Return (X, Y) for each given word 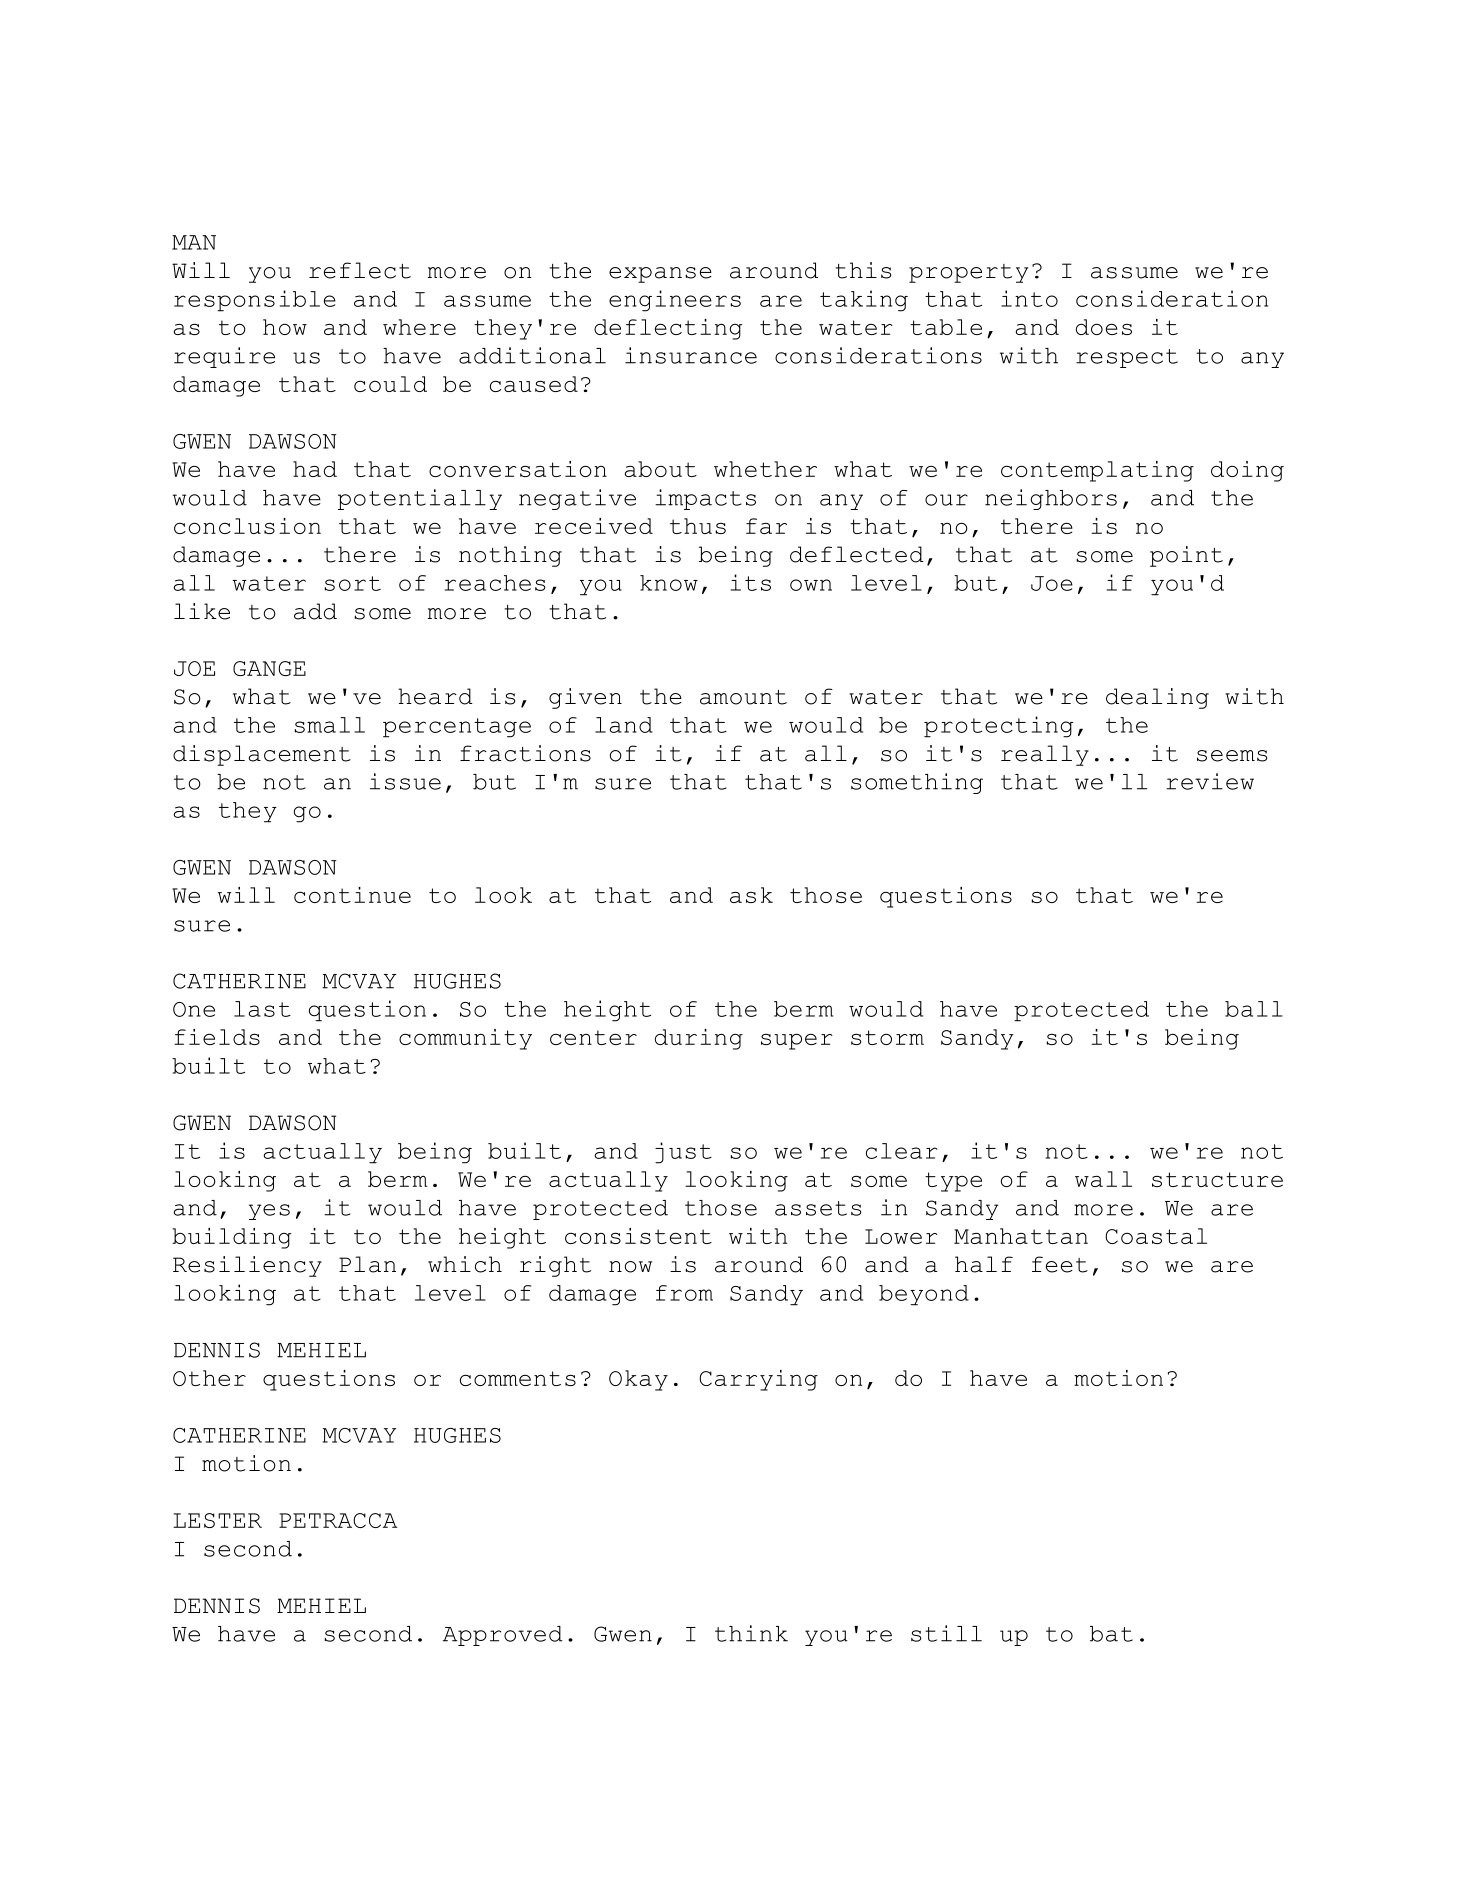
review (1210, 781)
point (1186, 556)
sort (352, 583)
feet (1060, 1264)
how (285, 327)
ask (751, 895)
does (1104, 327)
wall (1103, 1179)
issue (405, 781)
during (699, 1039)
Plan (367, 1264)
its (751, 582)
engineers (675, 301)
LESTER (217, 1520)
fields (217, 1037)
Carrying (758, 1380)
